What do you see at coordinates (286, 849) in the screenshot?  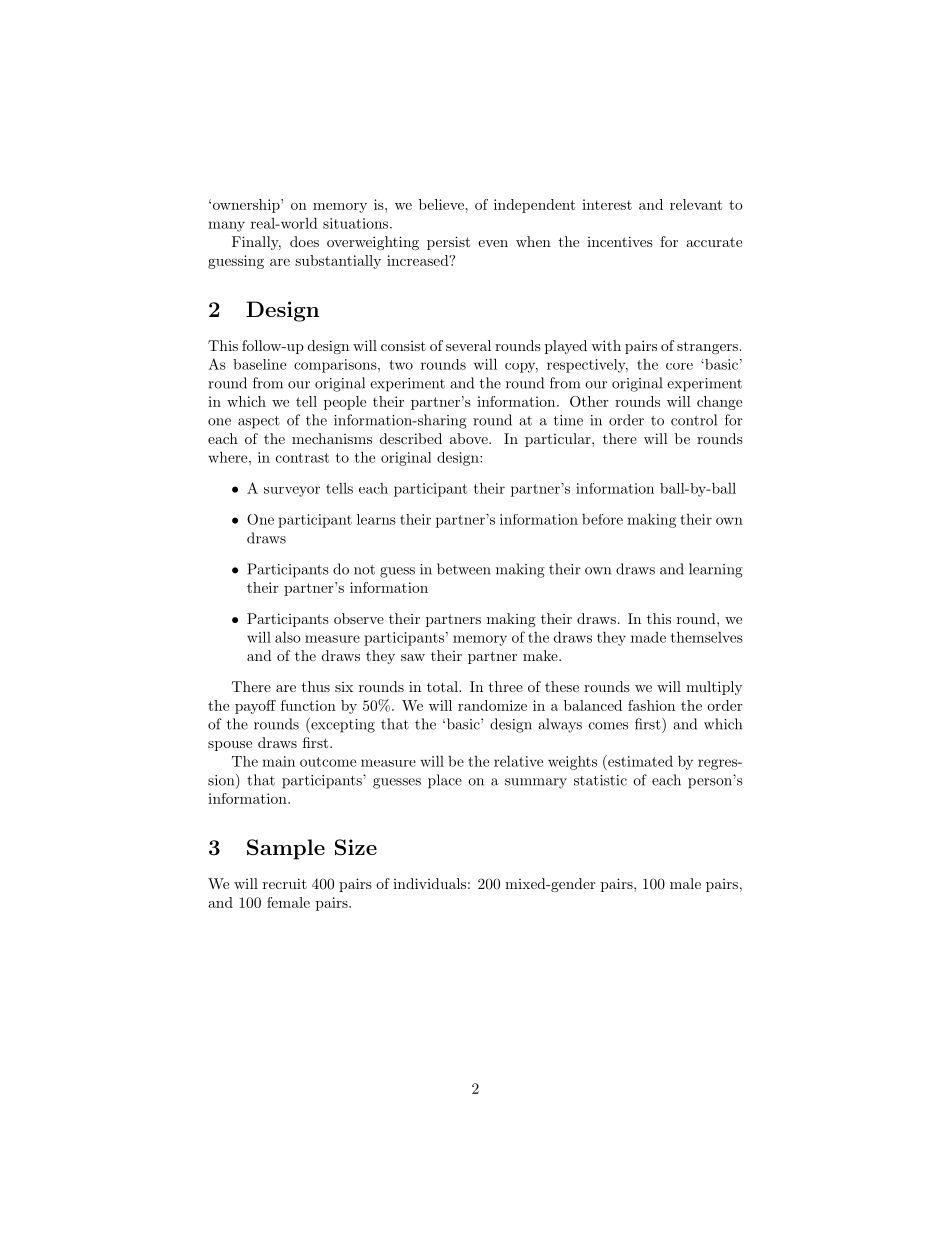 I see `Sample` at bounding box center [286, 849].
